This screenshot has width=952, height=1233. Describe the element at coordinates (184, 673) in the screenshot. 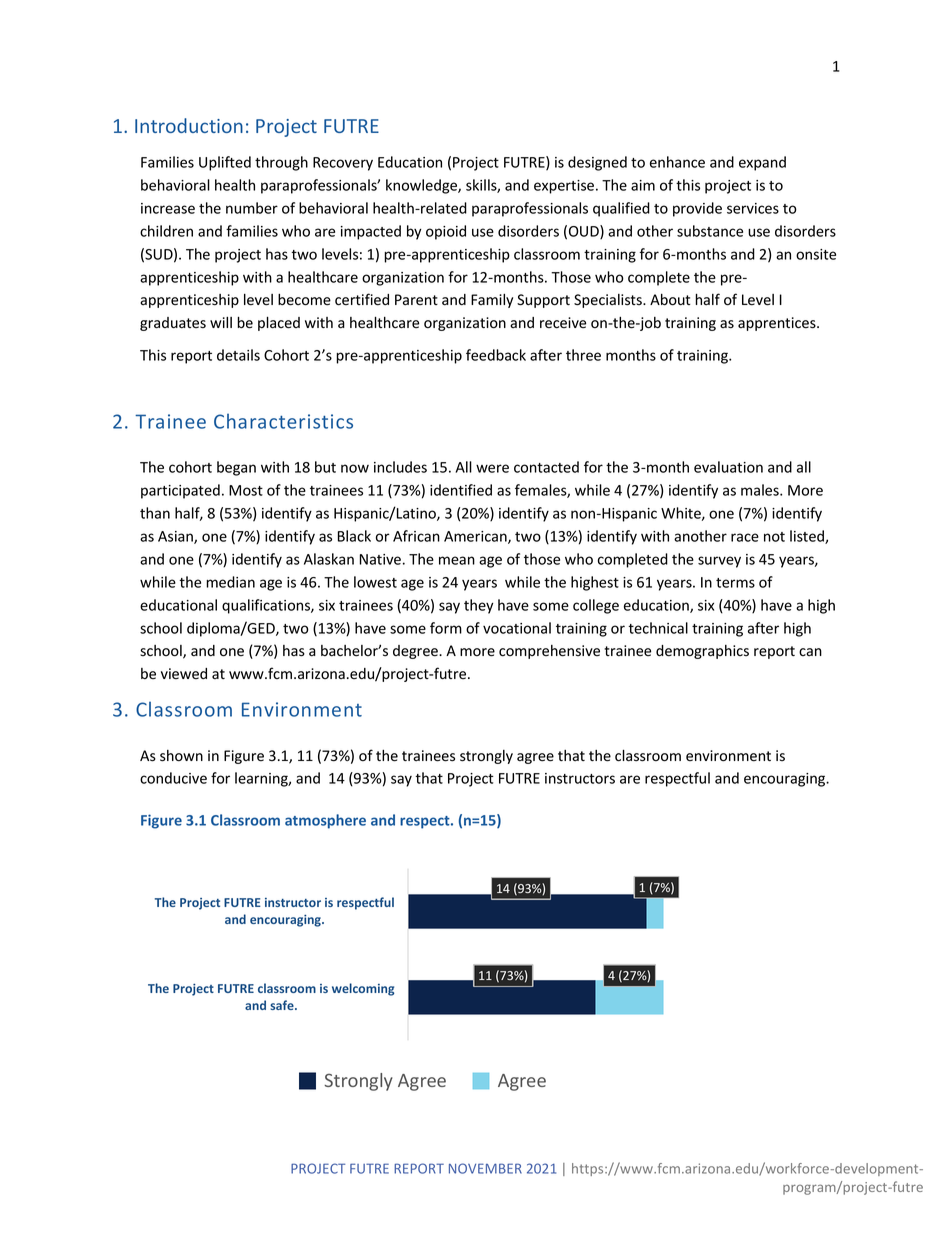

I see `viewed` at that location.
